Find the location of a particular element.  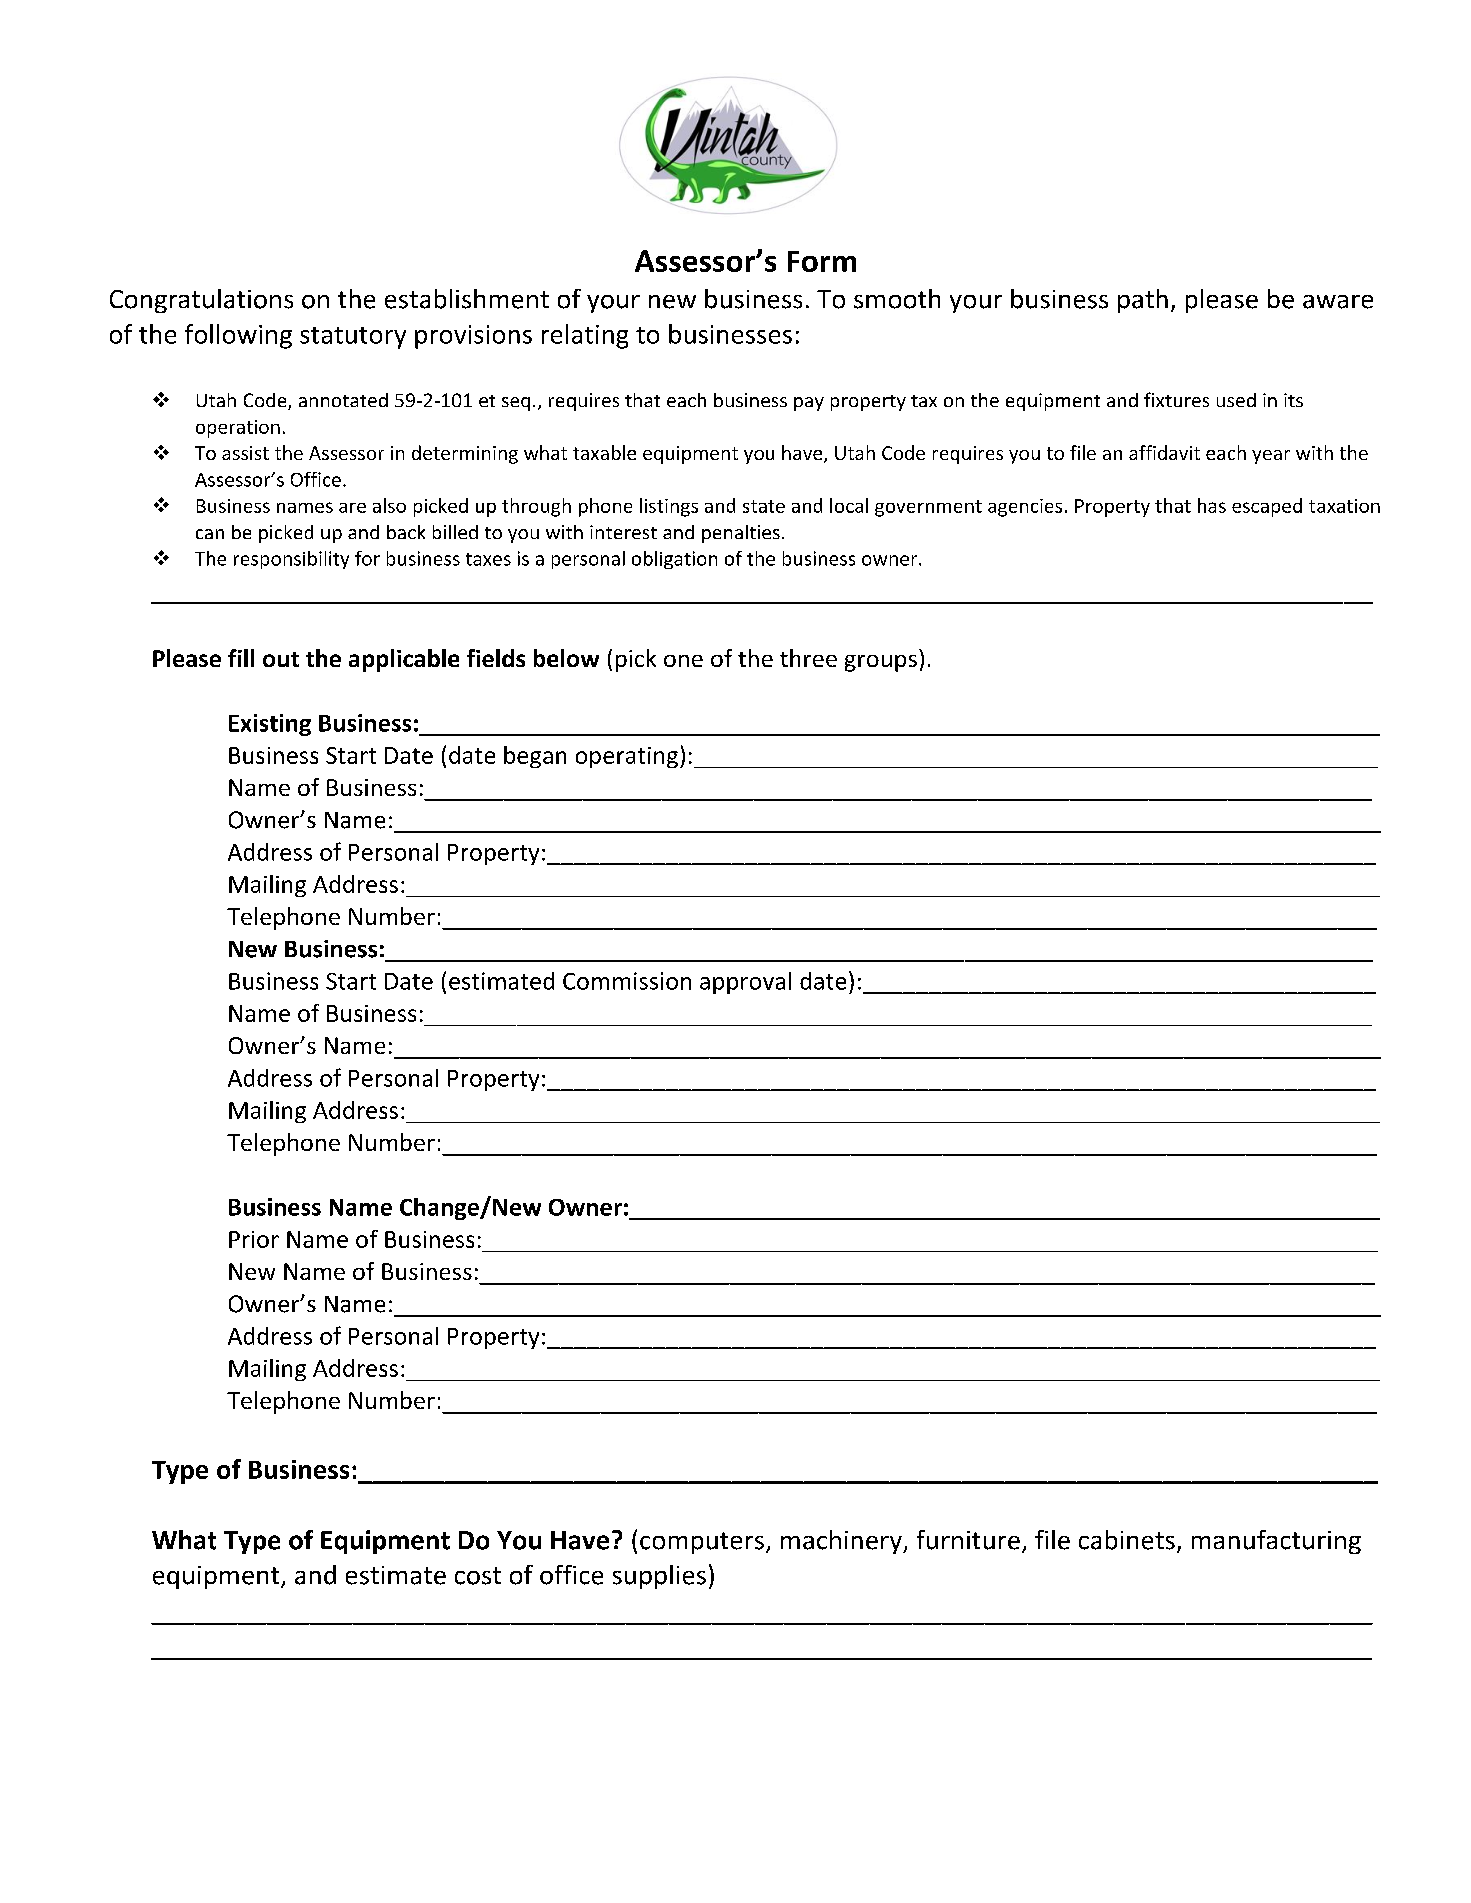

path is located at coordinates (1143, 301).
